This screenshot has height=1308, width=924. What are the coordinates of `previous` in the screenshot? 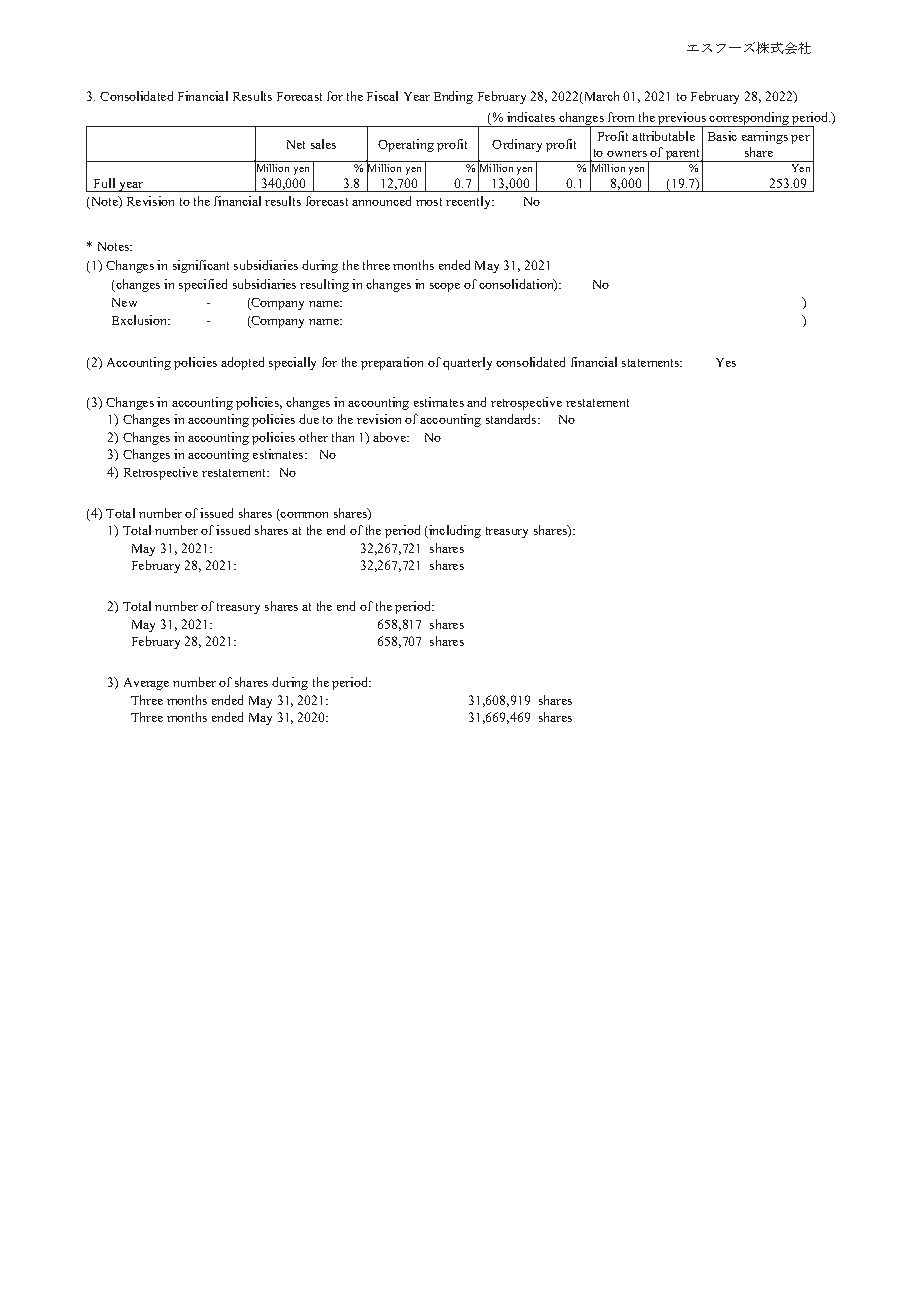 It's located at (682, 120).
